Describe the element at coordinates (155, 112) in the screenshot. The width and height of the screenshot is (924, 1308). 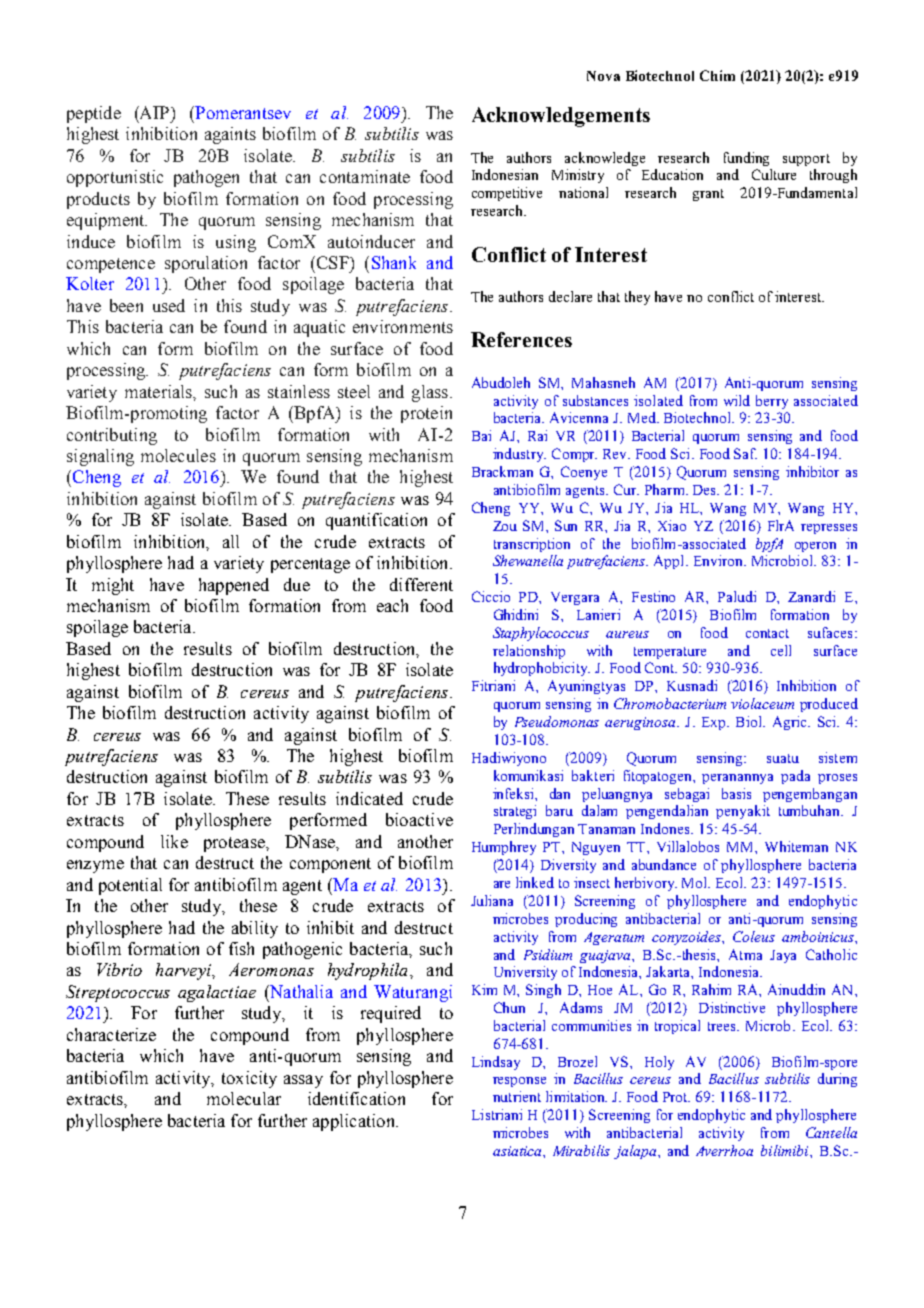
I see `AIP` at that location.
